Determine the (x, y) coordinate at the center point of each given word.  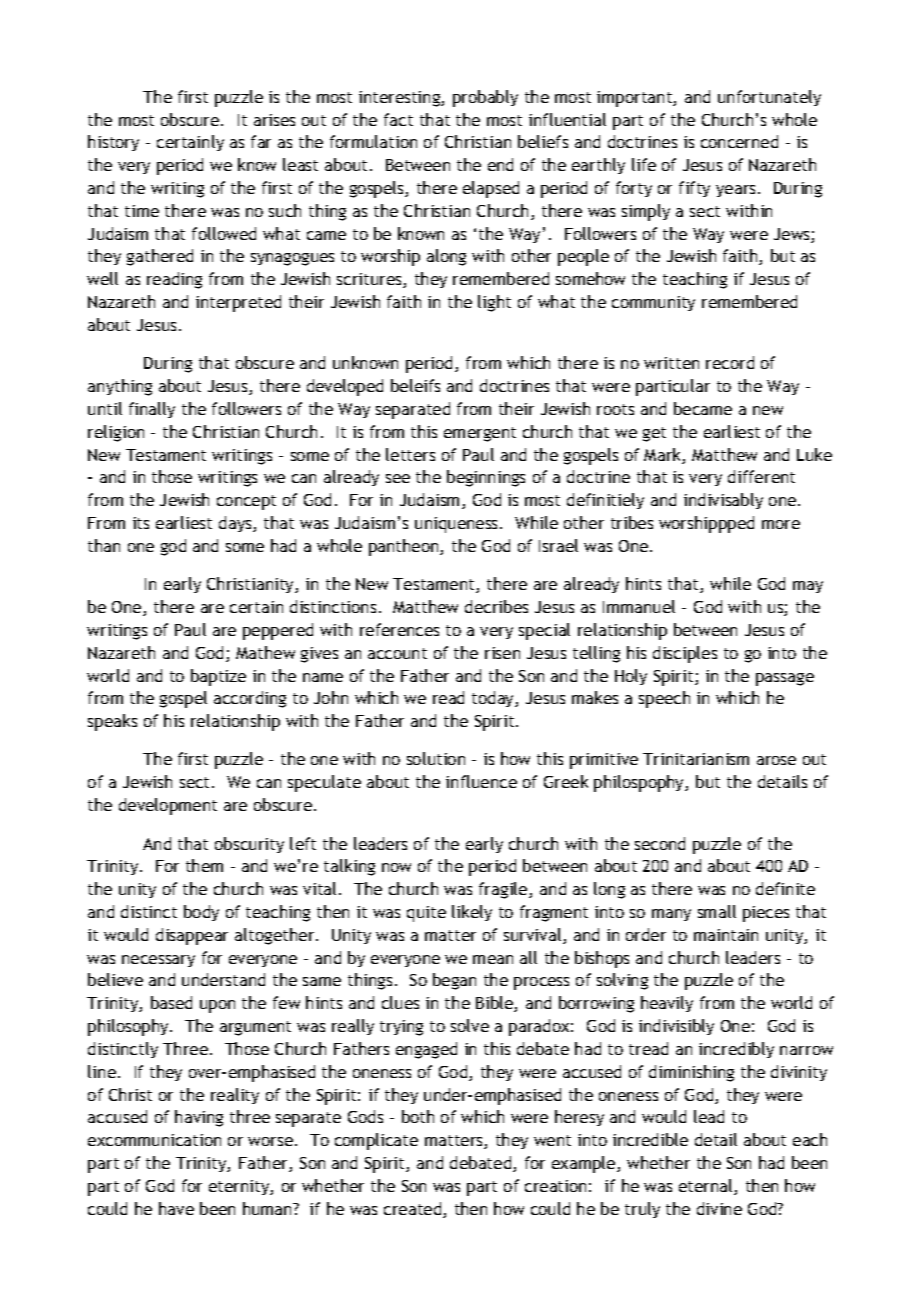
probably (485, 98)
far (261, 141)
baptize (218, 677)
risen (502, 653)
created (414, 1210)
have (176, 1208)
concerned (739, 141)
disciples (685, 654)
